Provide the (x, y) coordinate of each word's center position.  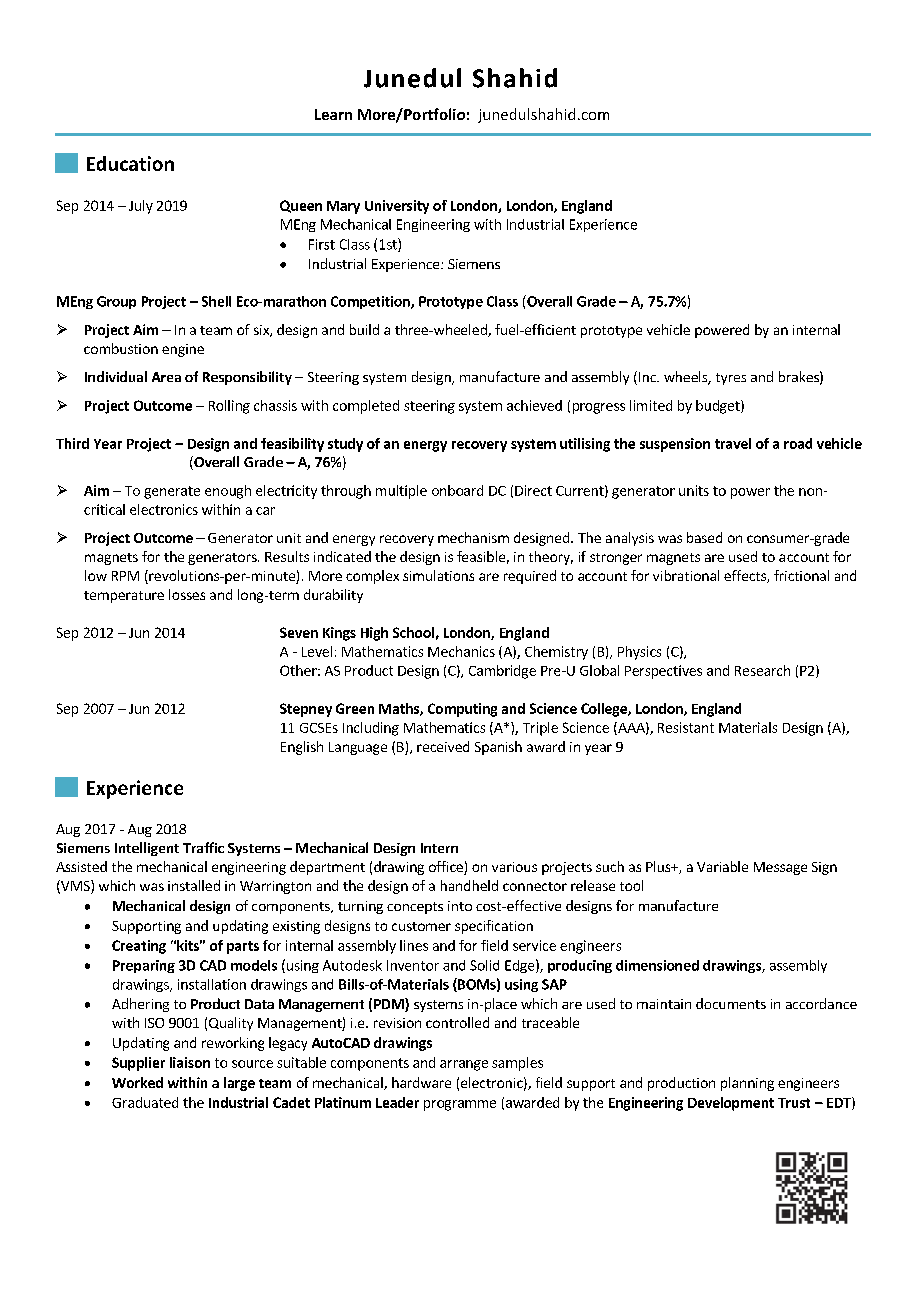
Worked (137, 1082)
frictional (801, 575)
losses (187, 594)
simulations (438, 575)
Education (130, 163)
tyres (731, 379)
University (397, 207)
